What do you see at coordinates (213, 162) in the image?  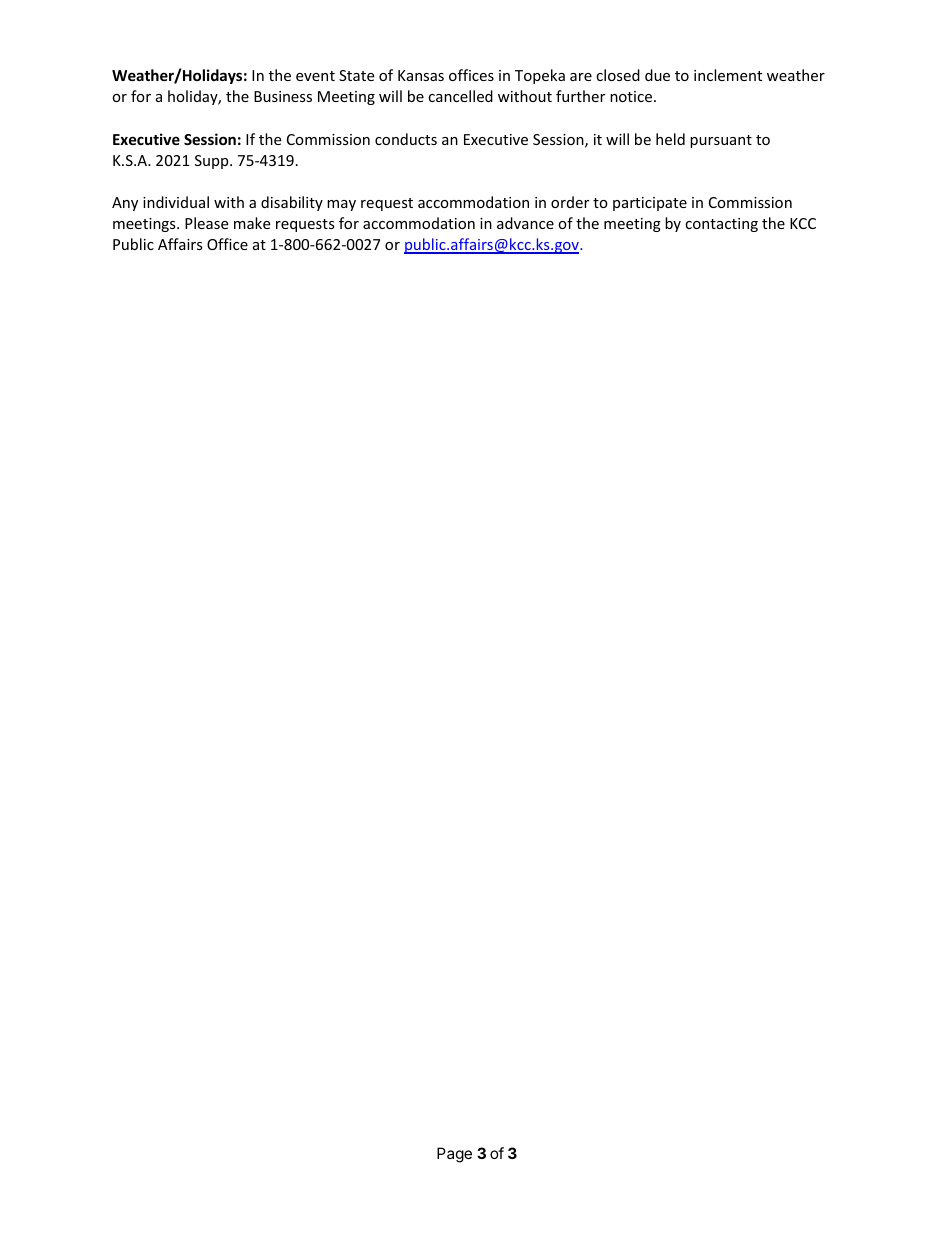 I see `Supp` at bounding box center [213, 162].
